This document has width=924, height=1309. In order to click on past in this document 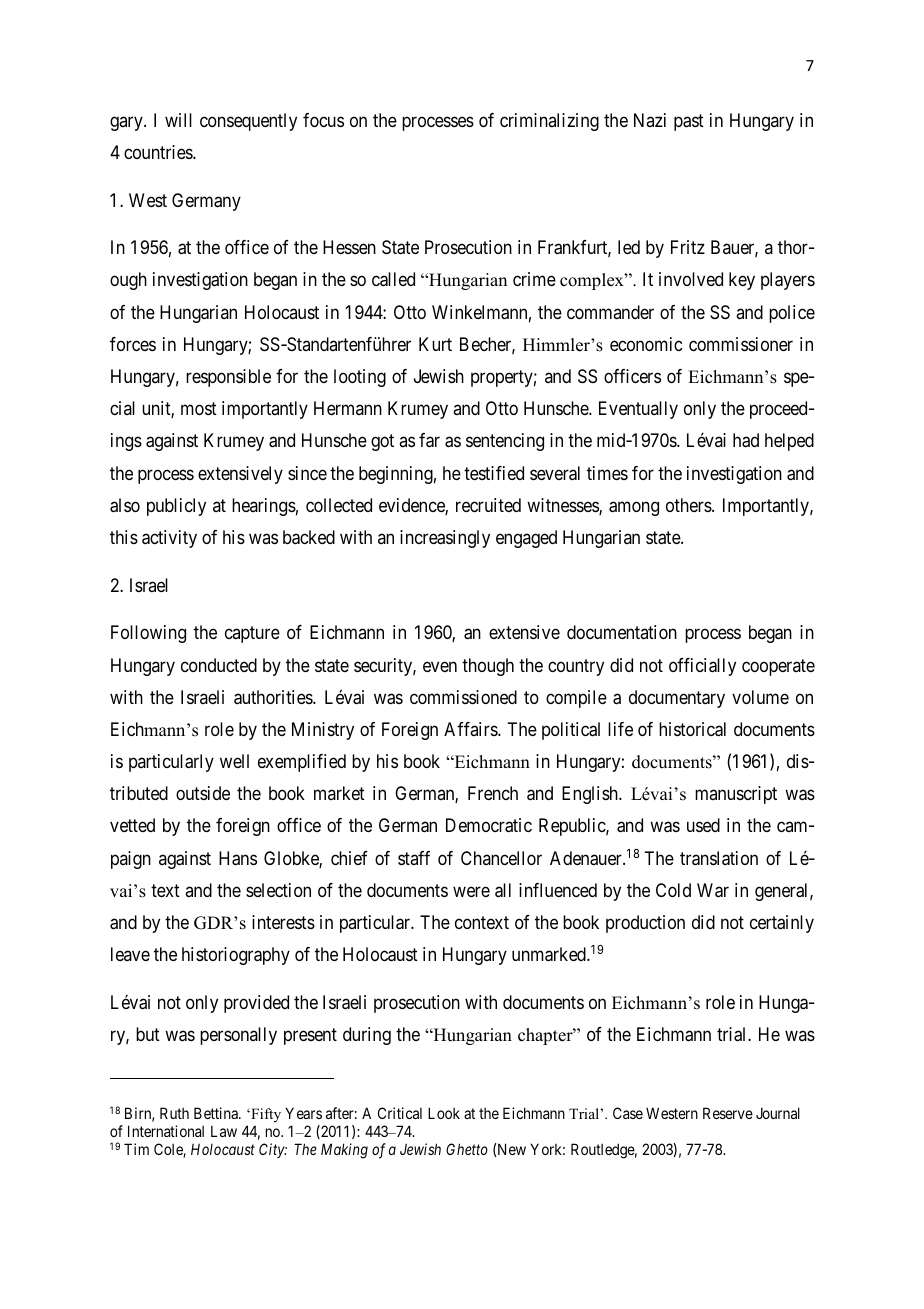, I will do `click(689, 122)`.
